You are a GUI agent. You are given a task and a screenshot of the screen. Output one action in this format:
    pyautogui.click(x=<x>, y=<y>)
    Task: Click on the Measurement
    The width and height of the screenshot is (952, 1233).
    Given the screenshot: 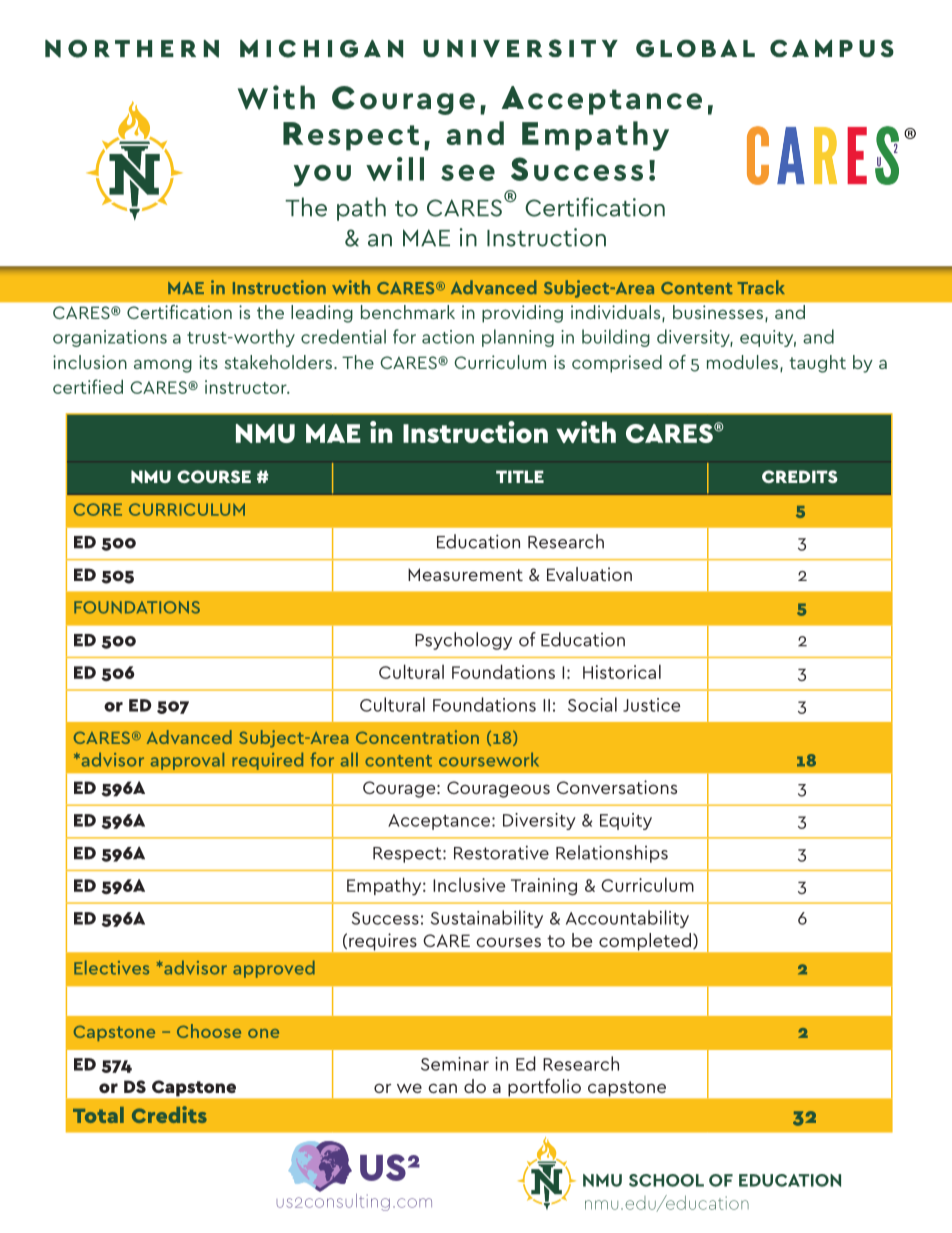 What is the action you would take?
    pyautogui.click(x=465, y=574)
